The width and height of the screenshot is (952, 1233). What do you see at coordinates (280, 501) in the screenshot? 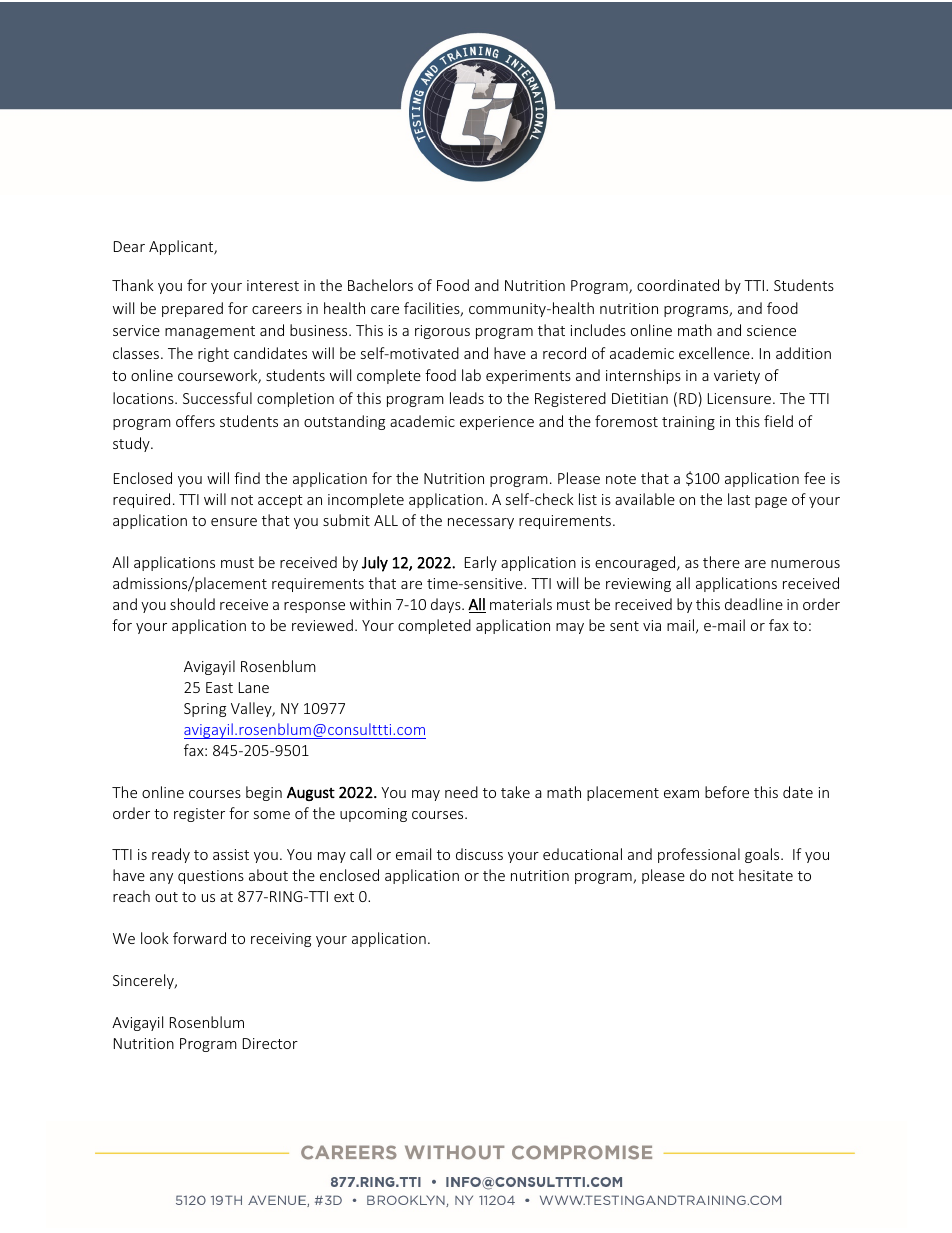
I see `accept` at bounding box center [280, 501].
